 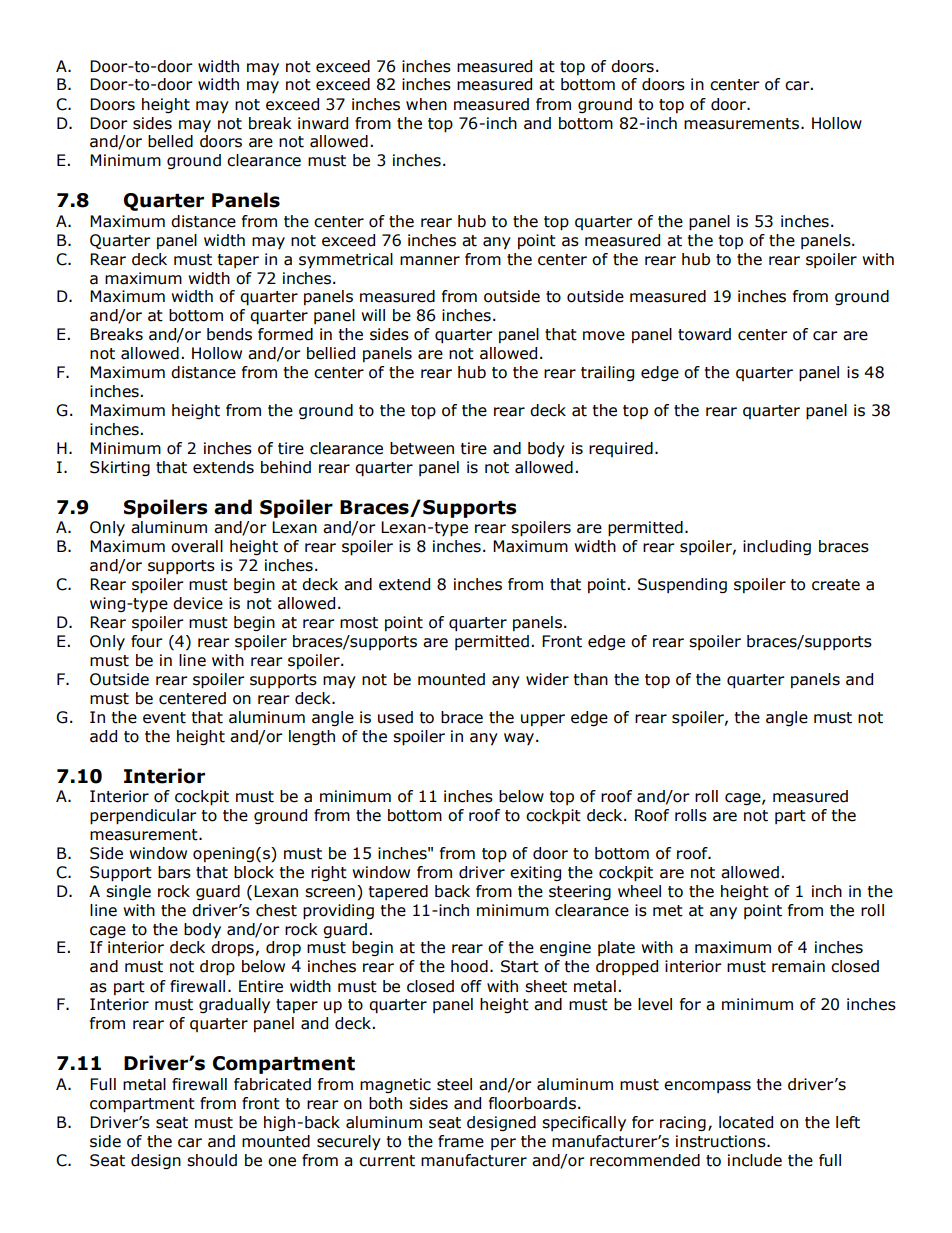 I want to click on including, so click(x=777, y=547).
